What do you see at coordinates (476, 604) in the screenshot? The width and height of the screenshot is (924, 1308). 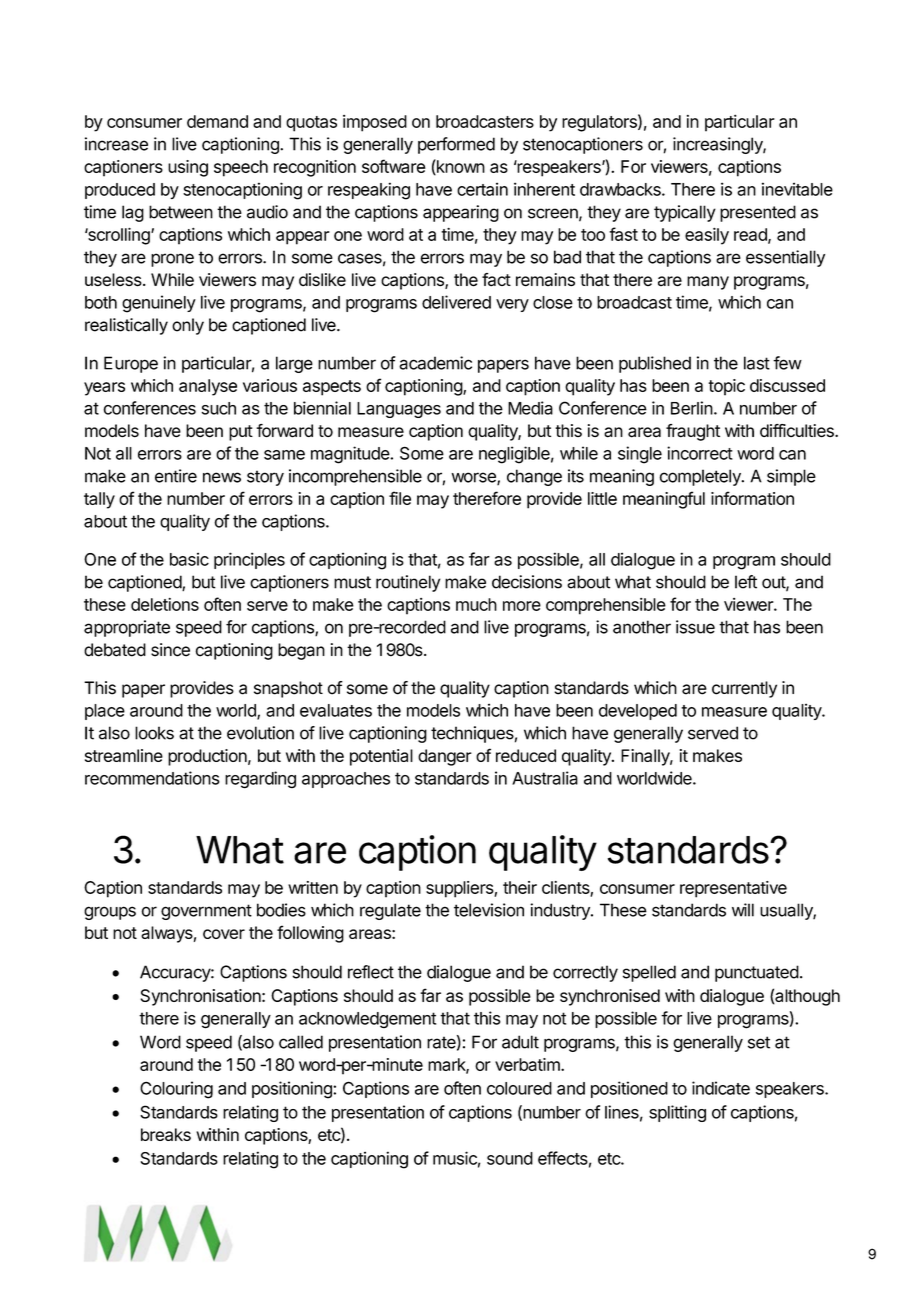 I see `much` at bounding box center [476, 604].
